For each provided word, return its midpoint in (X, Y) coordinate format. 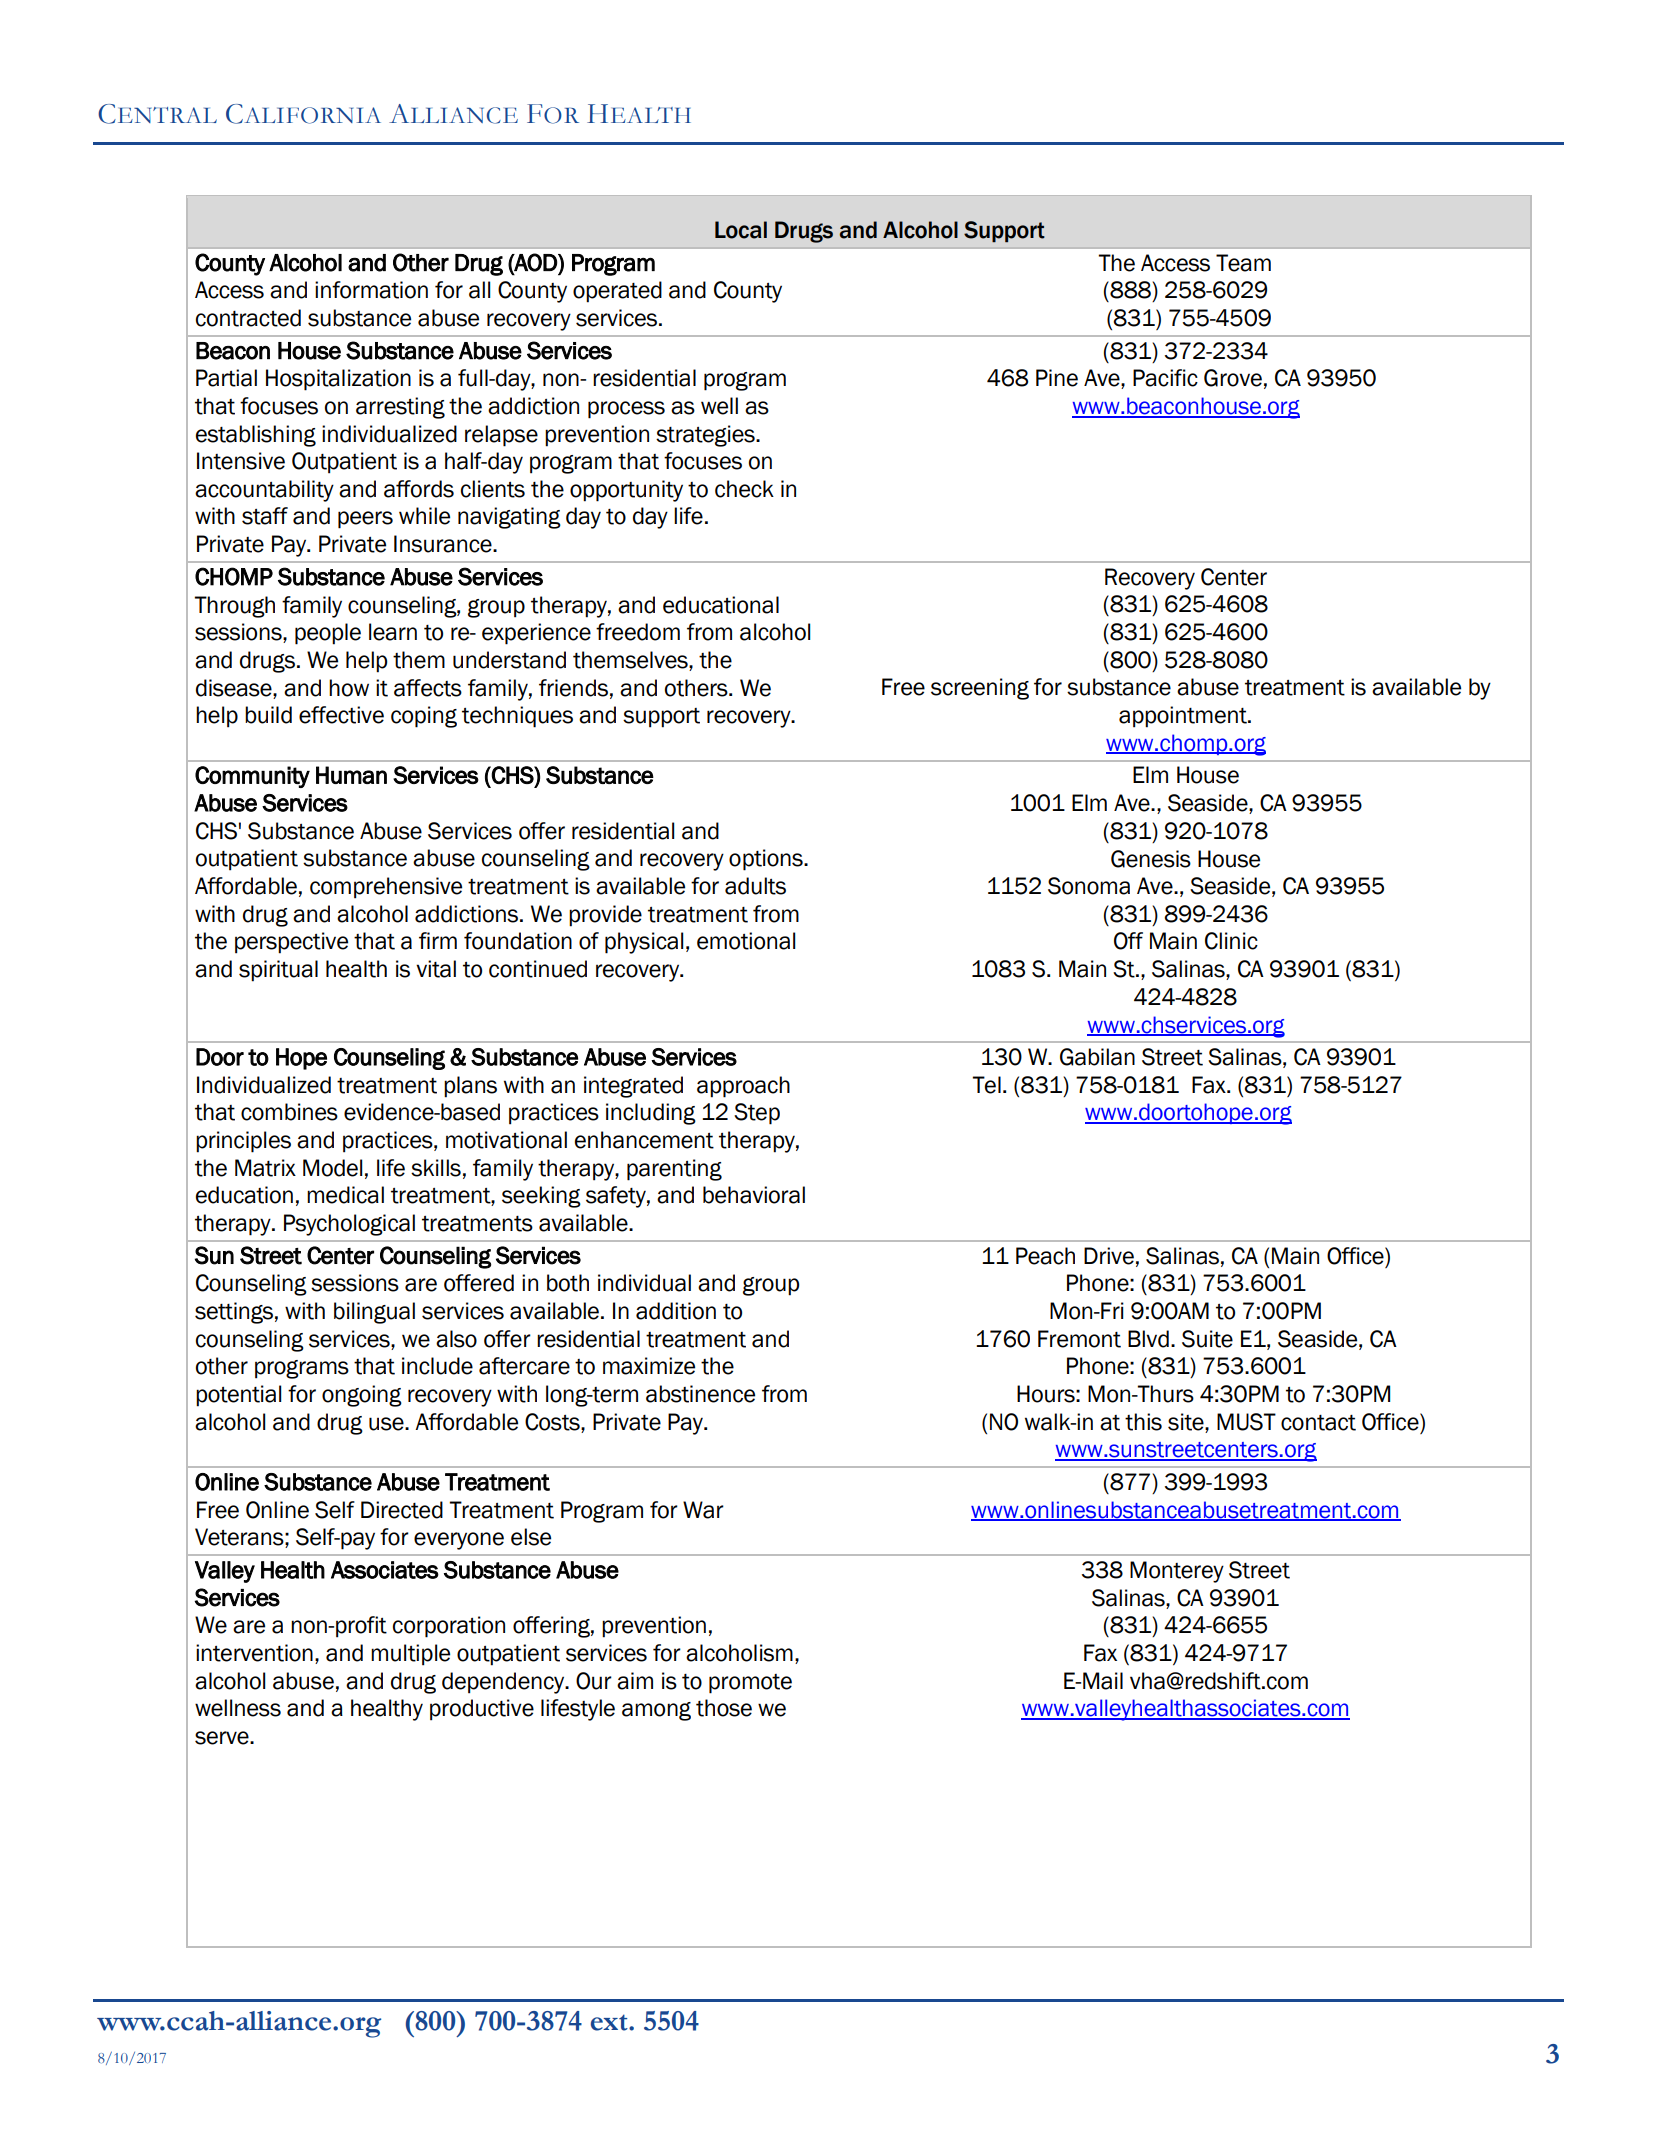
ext (610, 2022)
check (744, 489)
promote (750, 1684)
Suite (1207, 1339)
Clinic (1231, 941)
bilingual (374, 1313)
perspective (291, 943)
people (328, 634)
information (371, 290)
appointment (1184, 717)
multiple (410, 1655)
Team (1243, 263)
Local (741, 230)
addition (676, 1311)
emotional (746, 941)
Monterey (1177, 1572)
